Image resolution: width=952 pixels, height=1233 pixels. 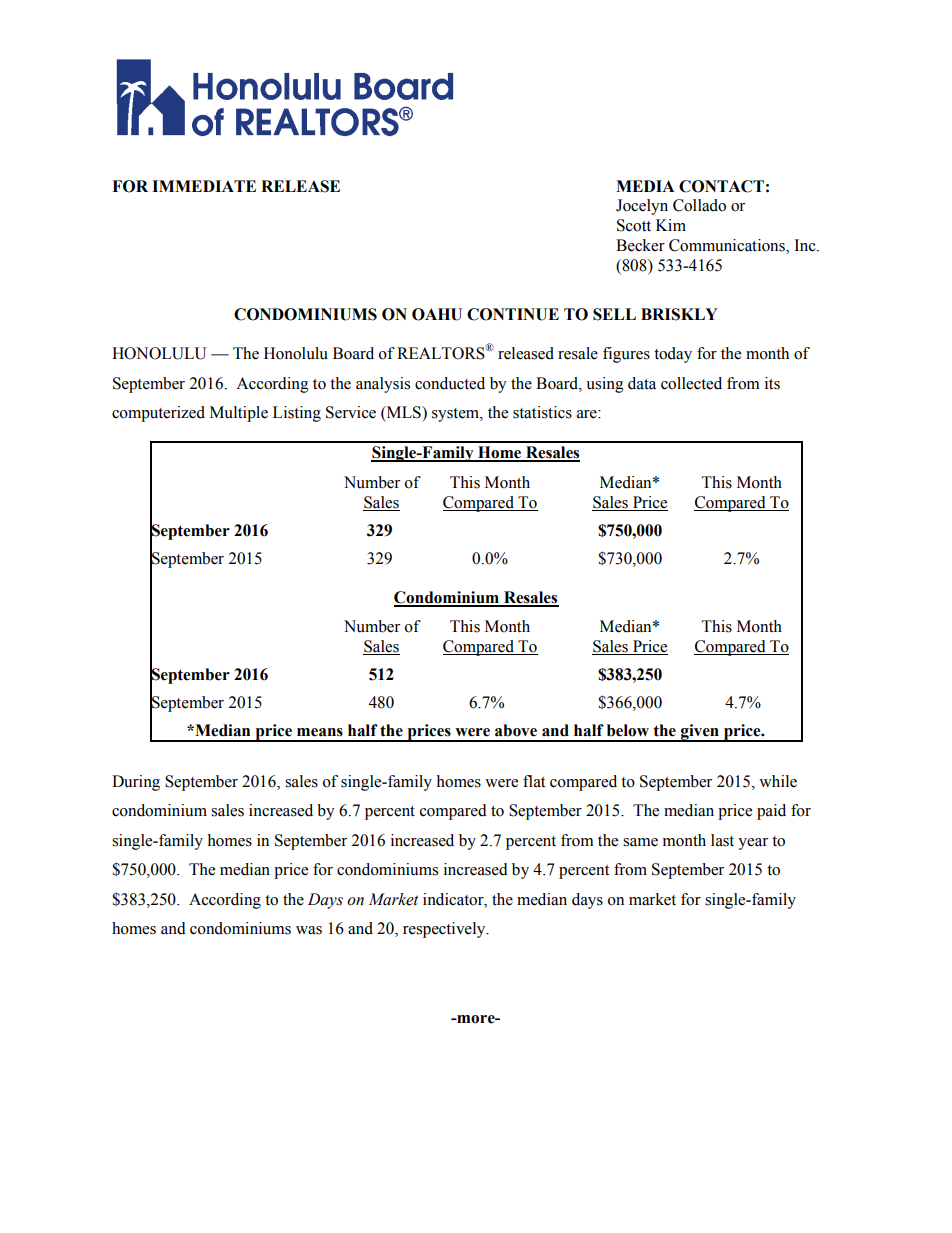 I want to click on Multiple, so click(x=239, y=414).
